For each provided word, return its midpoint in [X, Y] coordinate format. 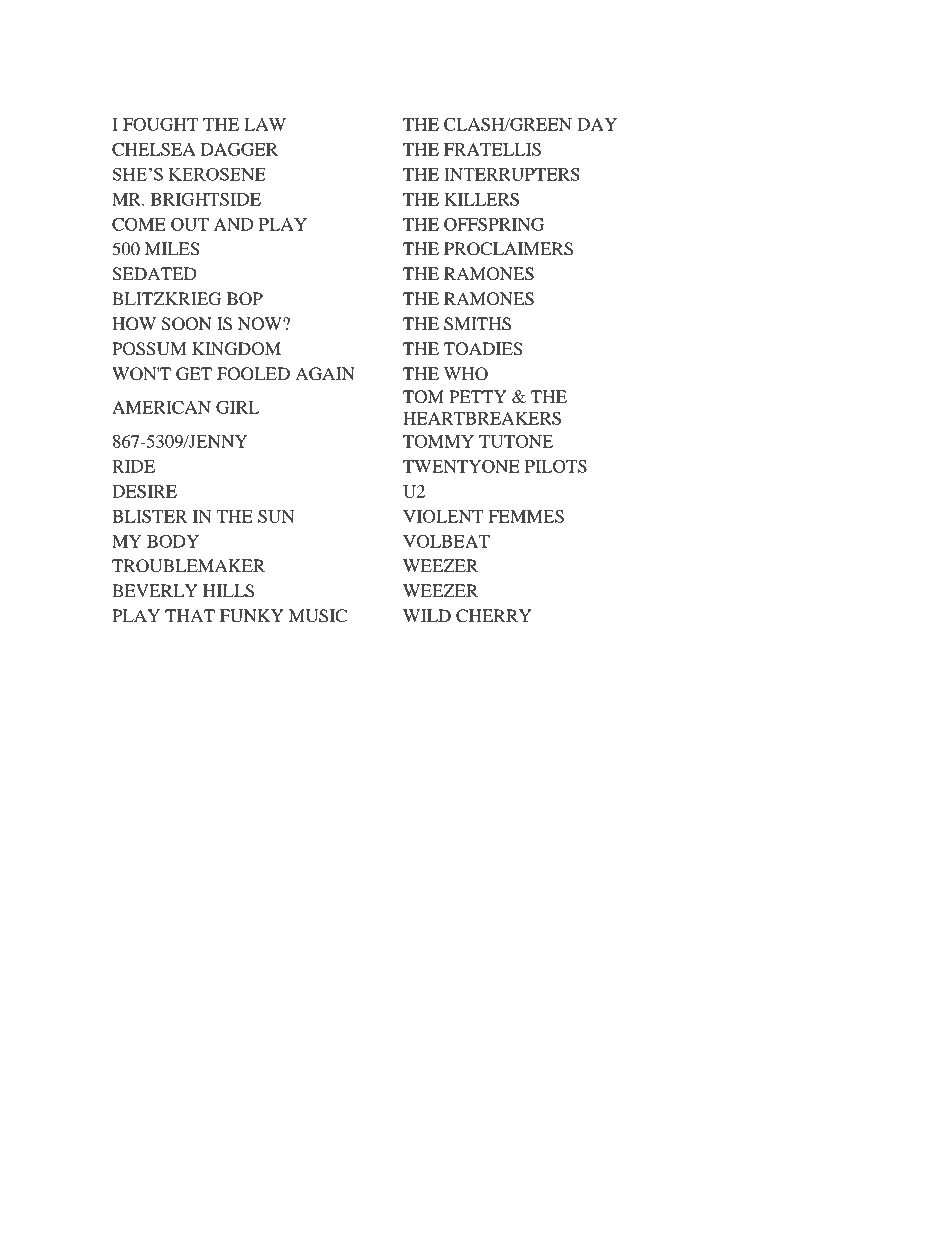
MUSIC [318, 616]
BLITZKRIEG [166, 299]
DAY [597, 124]
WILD [427, 615]
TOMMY [438, 441]
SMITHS [477, 324]
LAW [265, 124]
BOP [245, 299]
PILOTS [556, 466]
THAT [190, 615]
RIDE [133, 466]
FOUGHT [160, 124]
